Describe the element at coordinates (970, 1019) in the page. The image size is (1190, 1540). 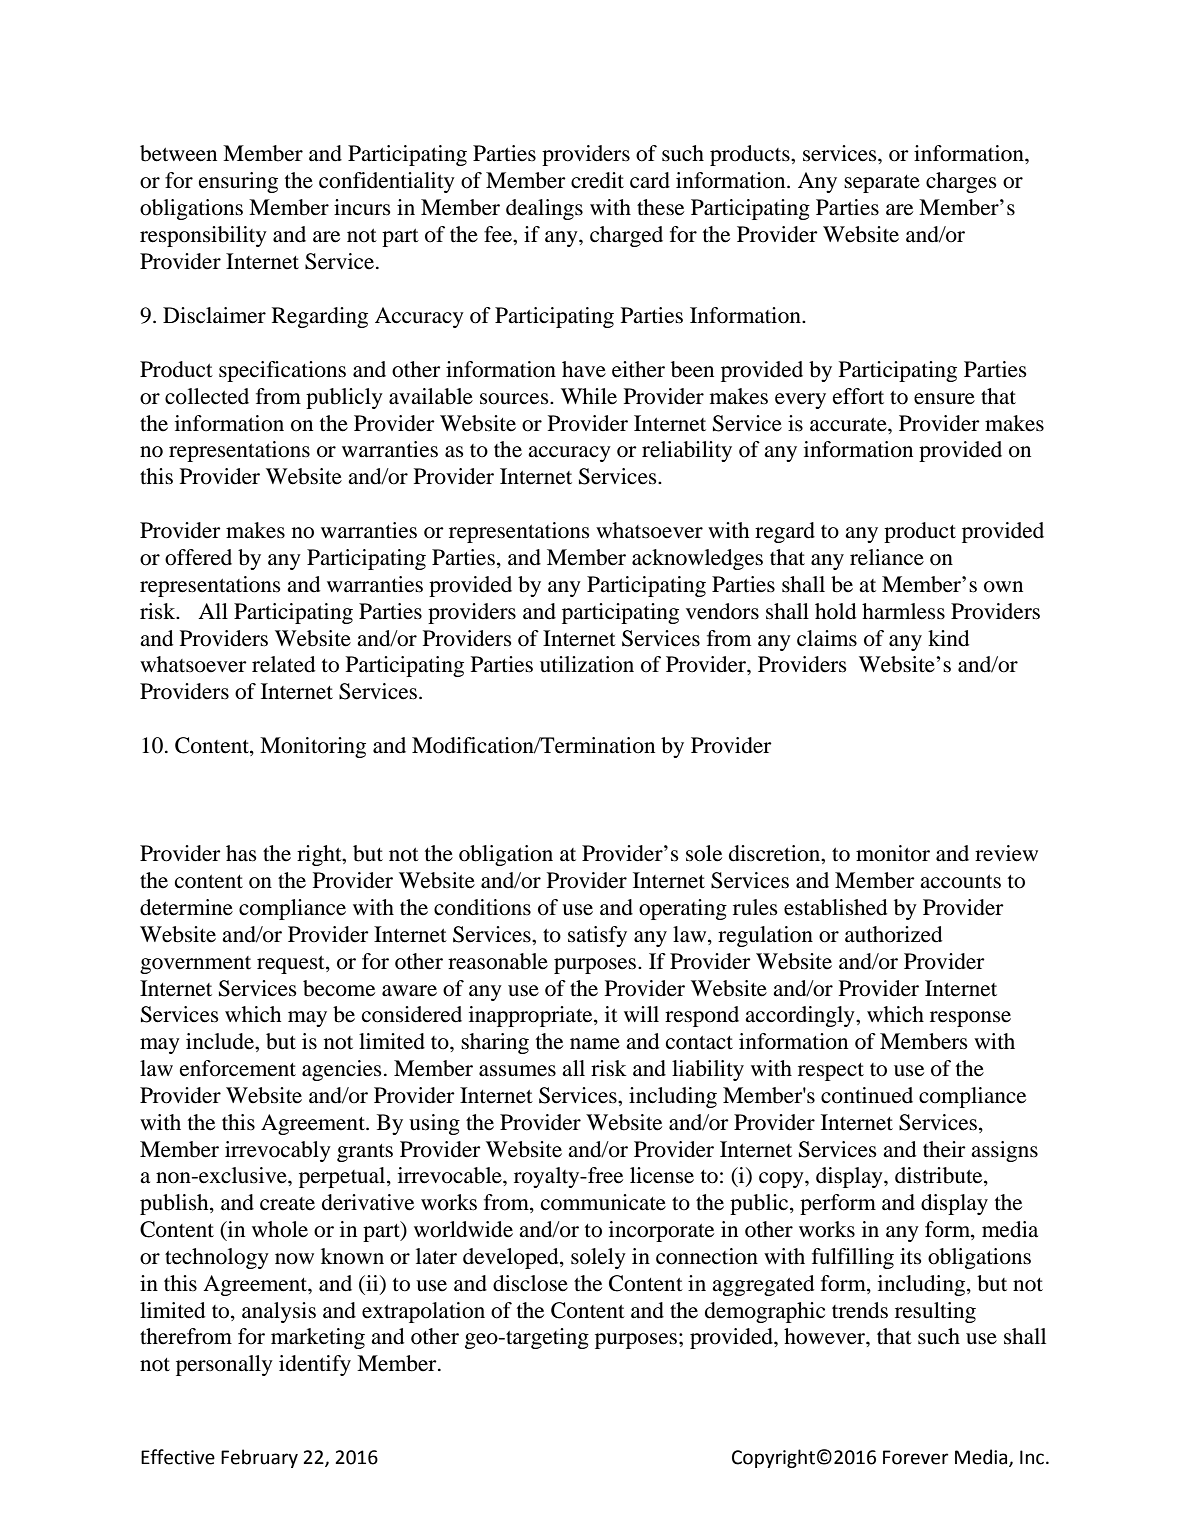
I see `response` at that location.
